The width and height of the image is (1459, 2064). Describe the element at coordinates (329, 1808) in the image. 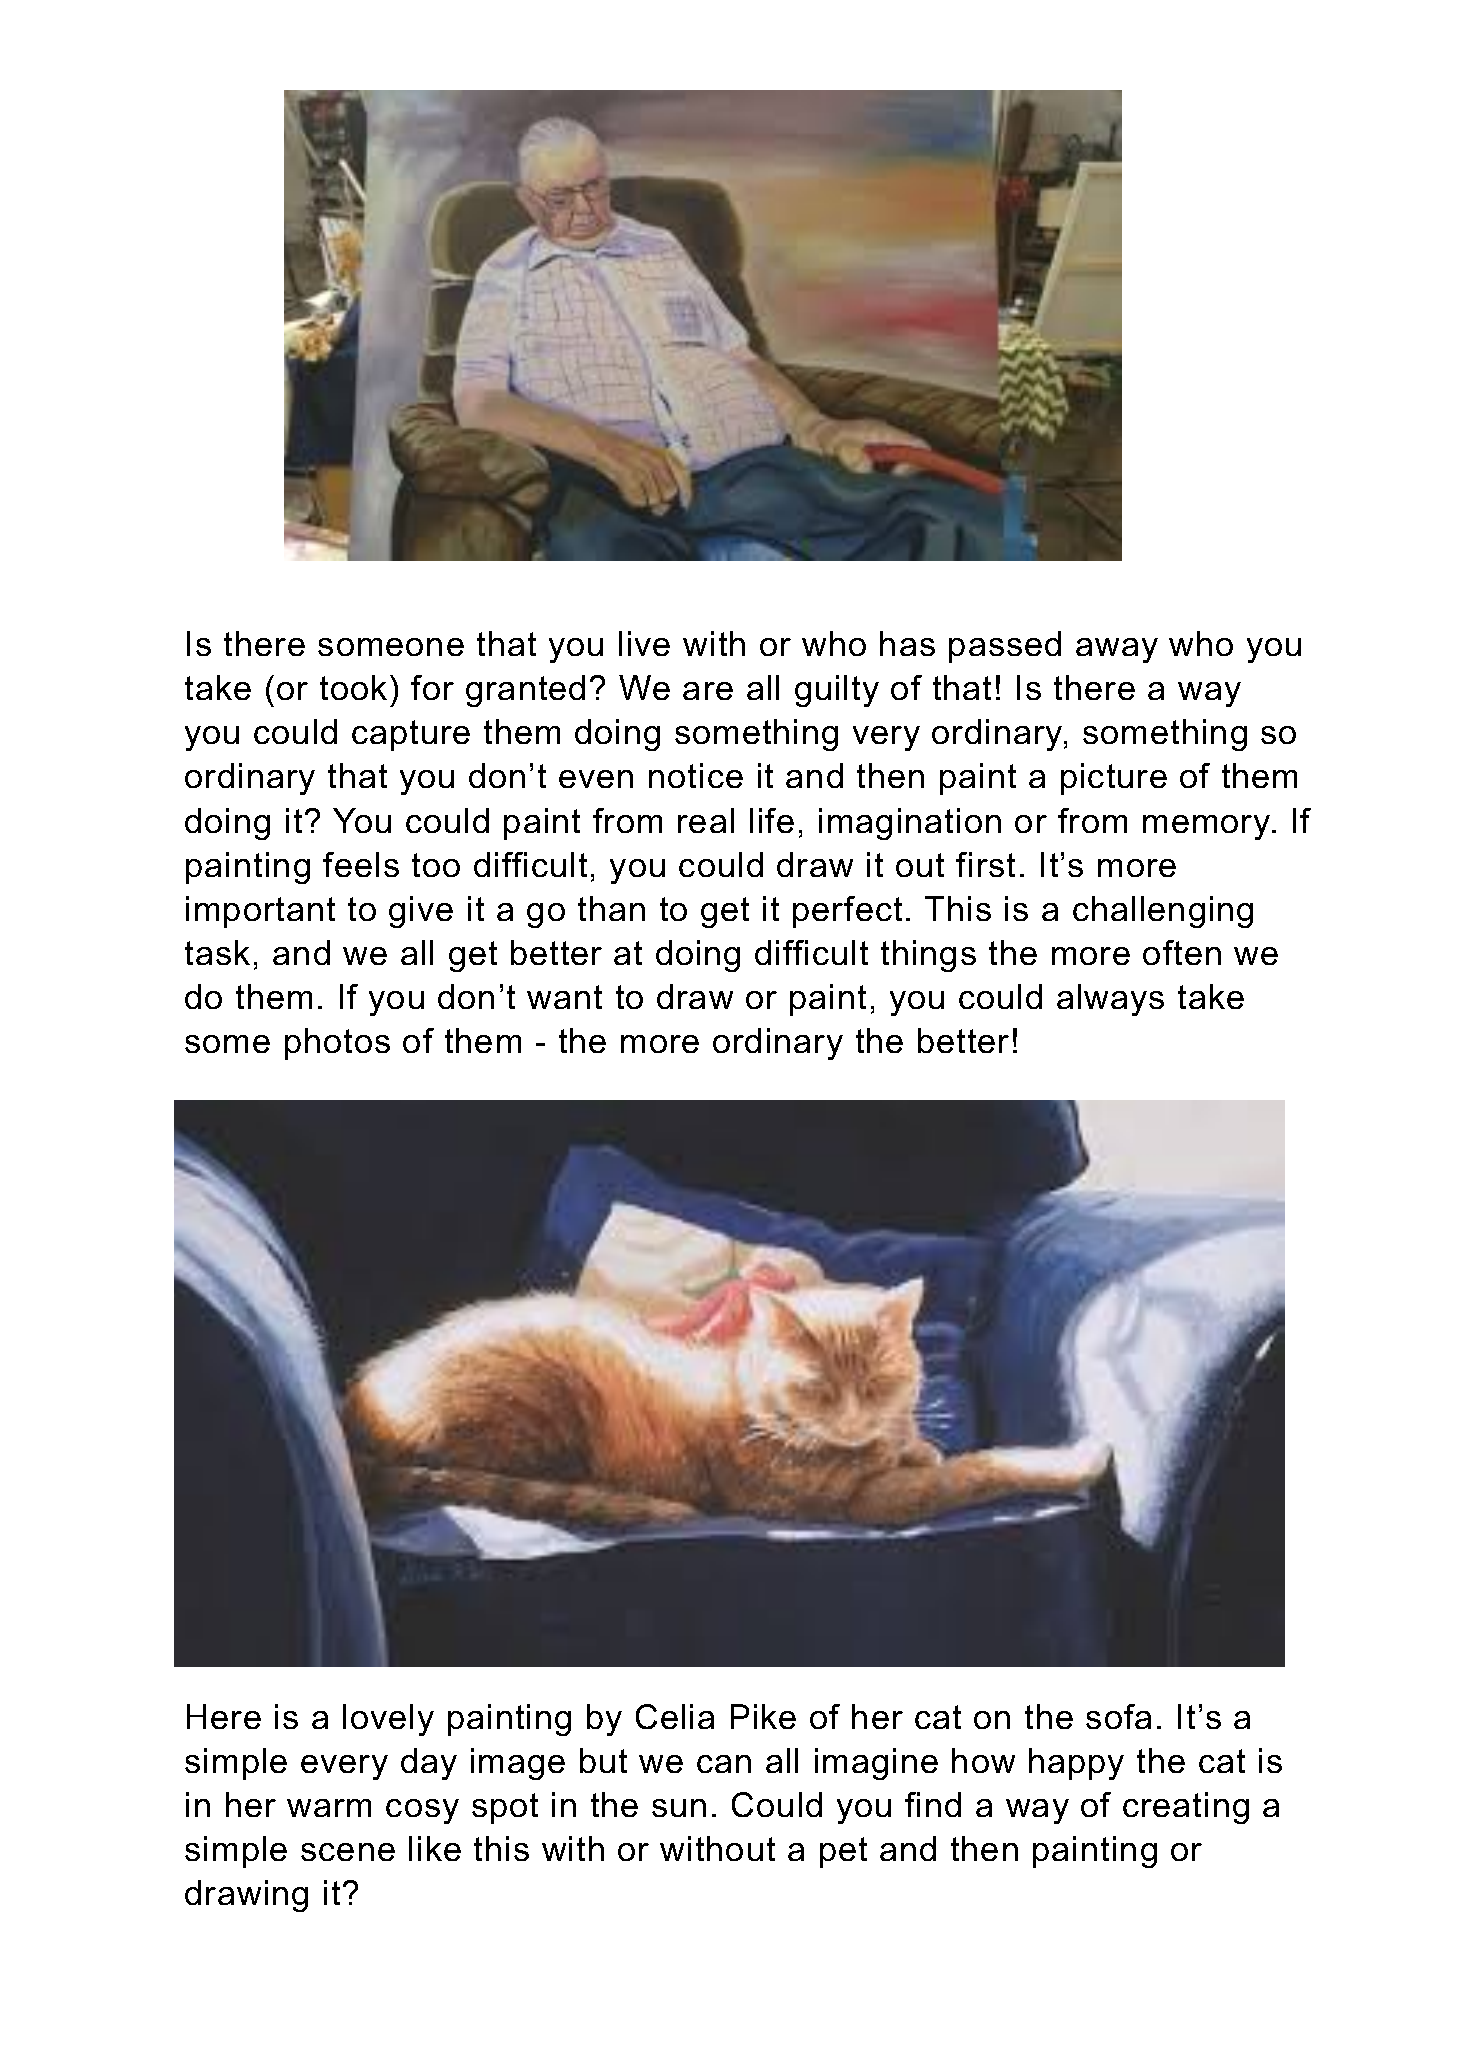

I see `warm` at that location.
